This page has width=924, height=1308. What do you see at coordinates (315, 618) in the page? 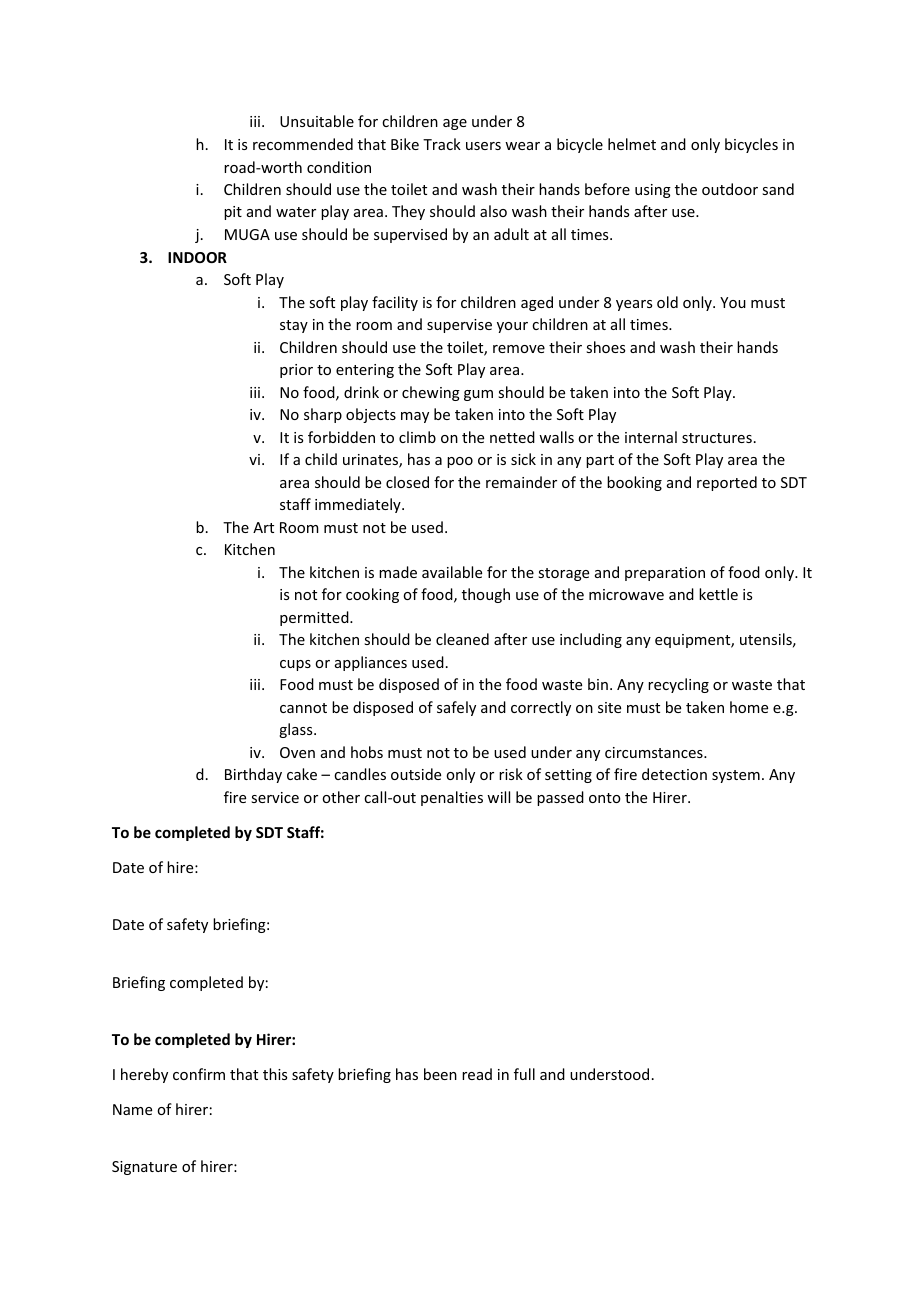
I see `permitted` at bounding box center [315, 618].
